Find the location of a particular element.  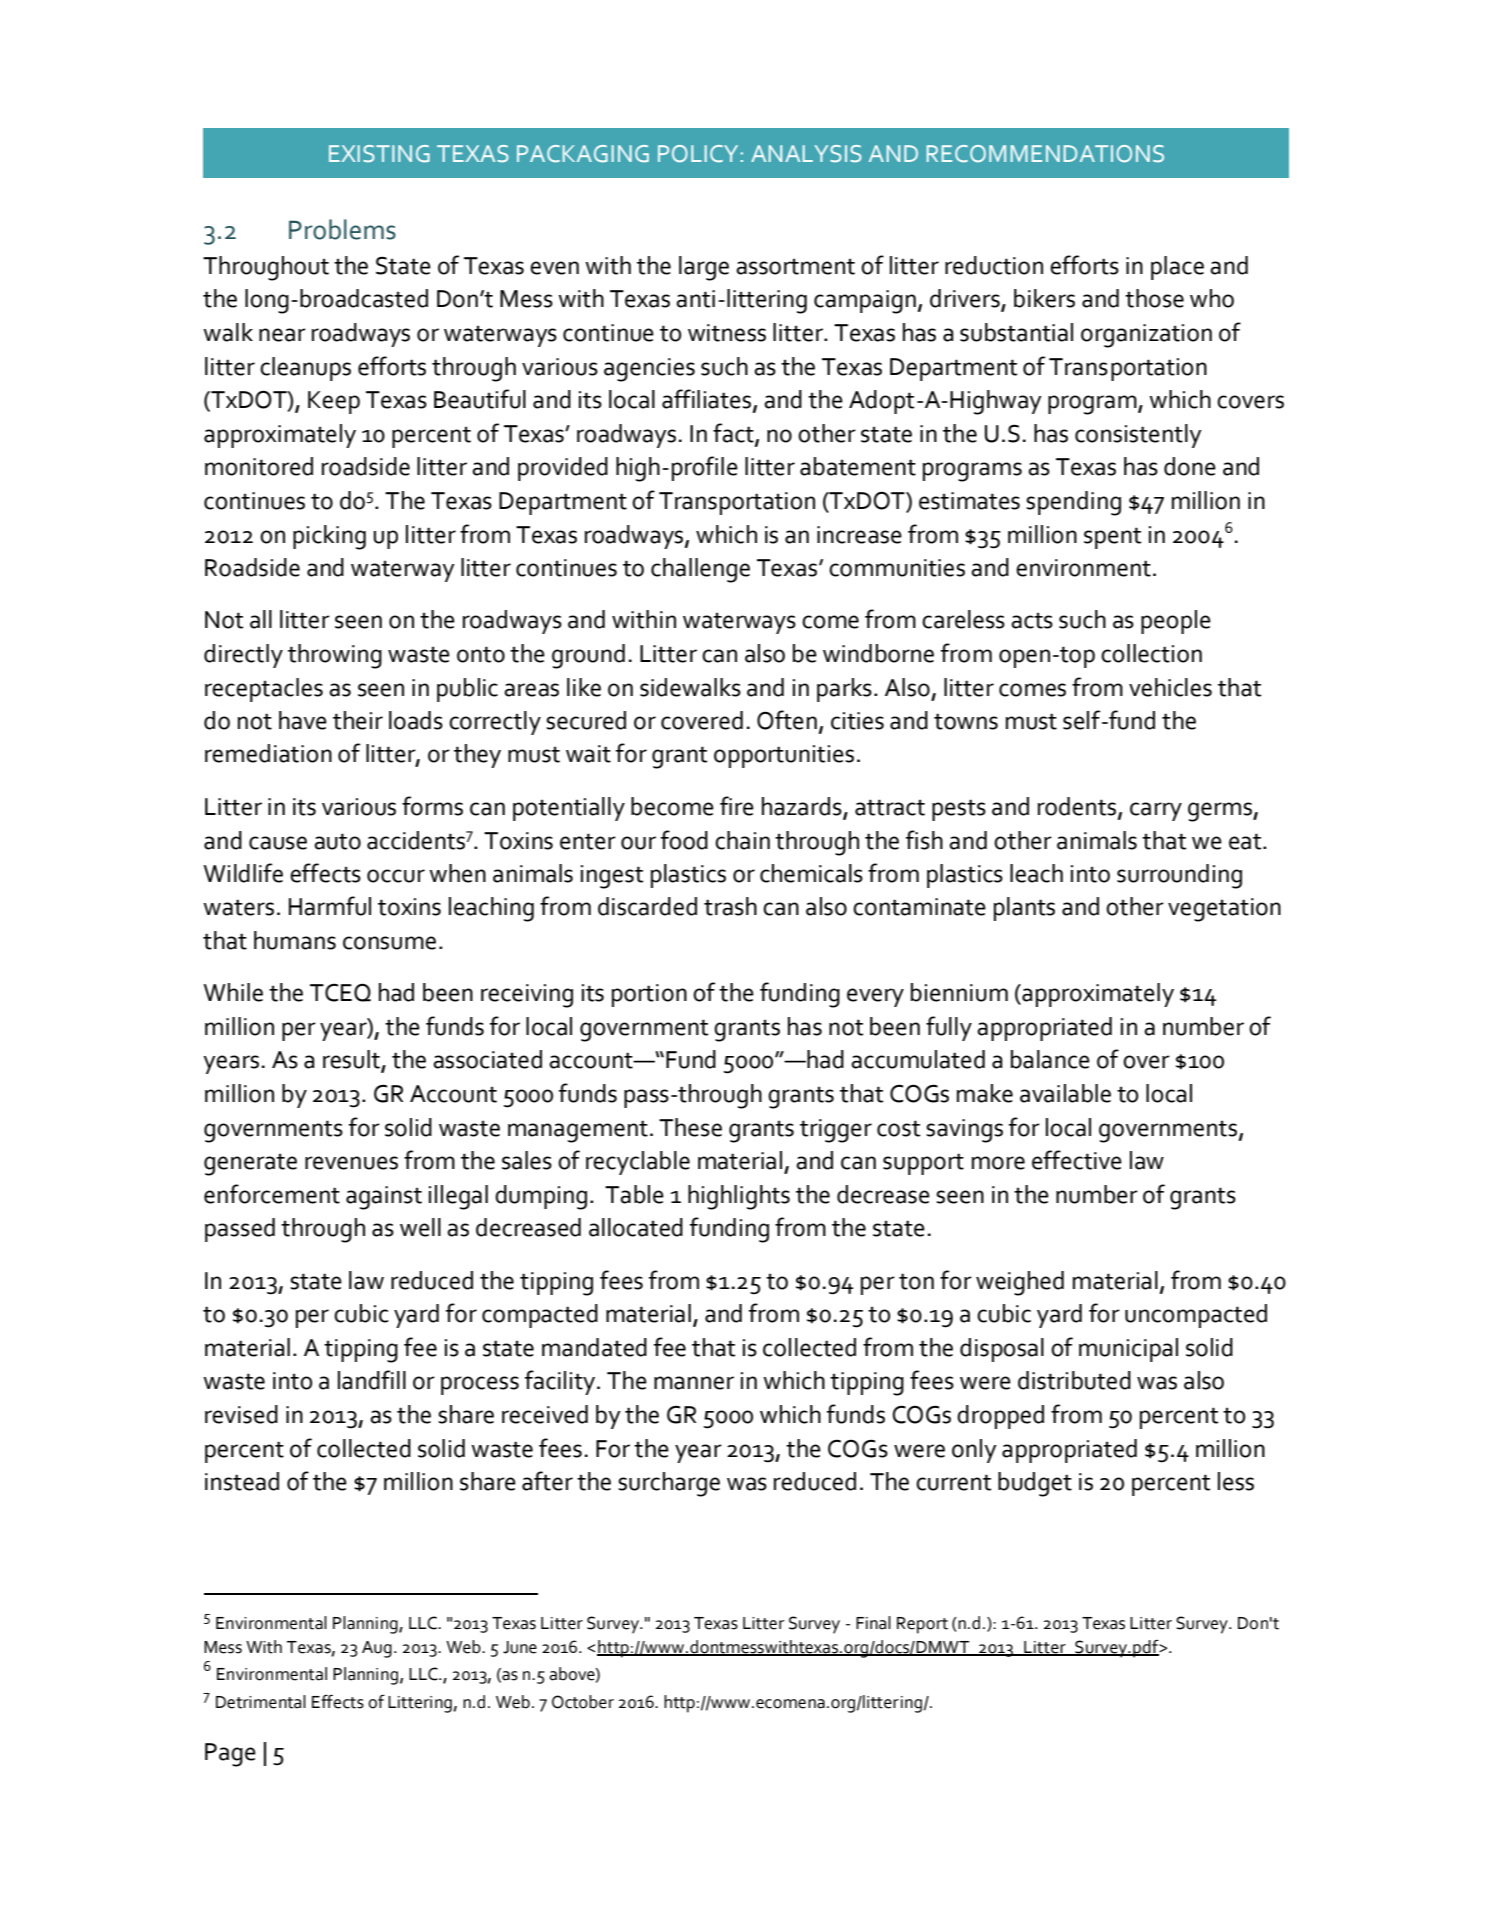

Problems is located at coordinates (342, 229).
